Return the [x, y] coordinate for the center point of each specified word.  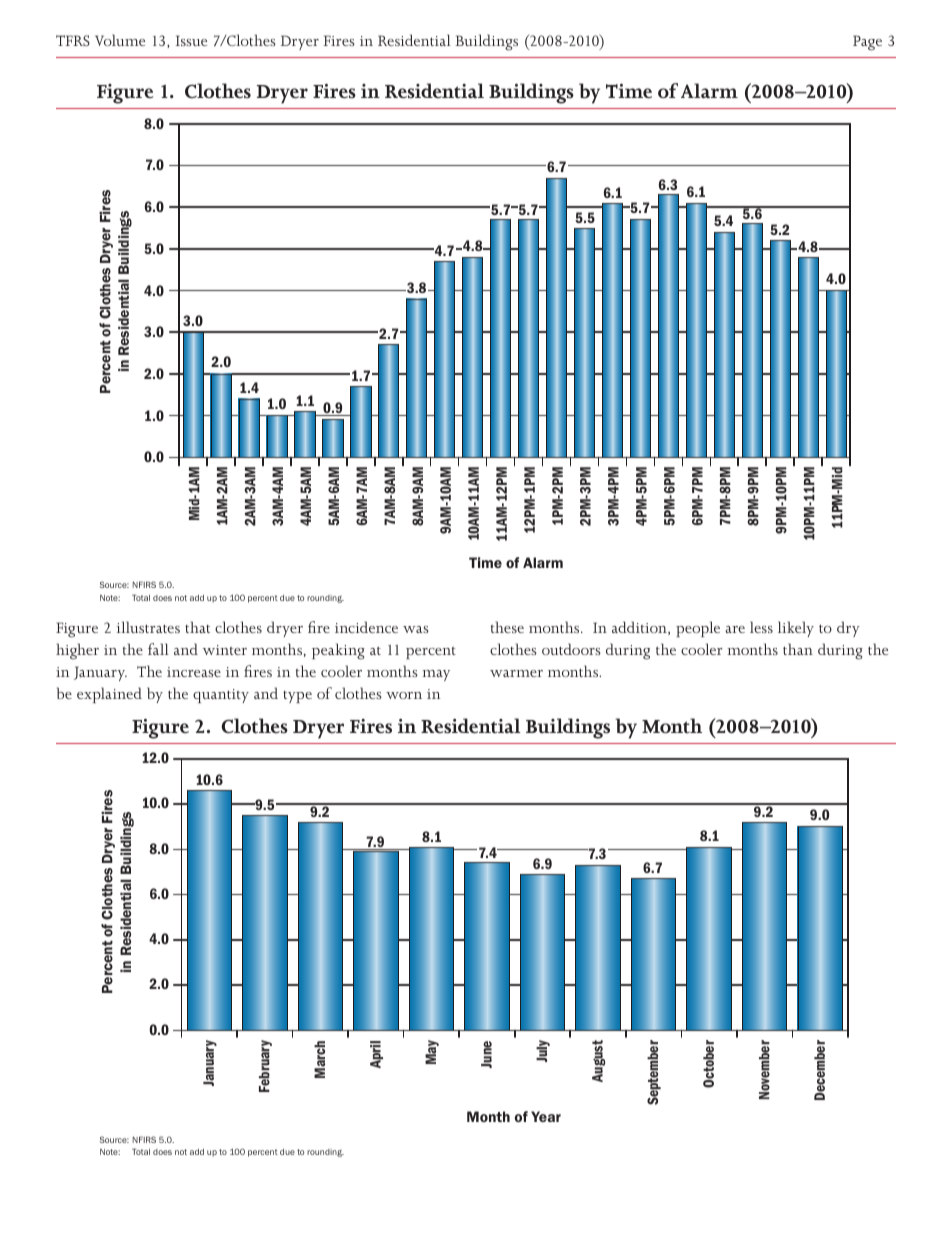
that [197, 627]
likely [796, 629]
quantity [221, 696]
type [297, 697]
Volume [120, 40]
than [798, 649]
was [416, 629]
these [507, 627]
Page [867, 43]
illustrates [148, 627]
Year [546, 1116]
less [761, 627]
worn [404, 695]
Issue [191, 40]
